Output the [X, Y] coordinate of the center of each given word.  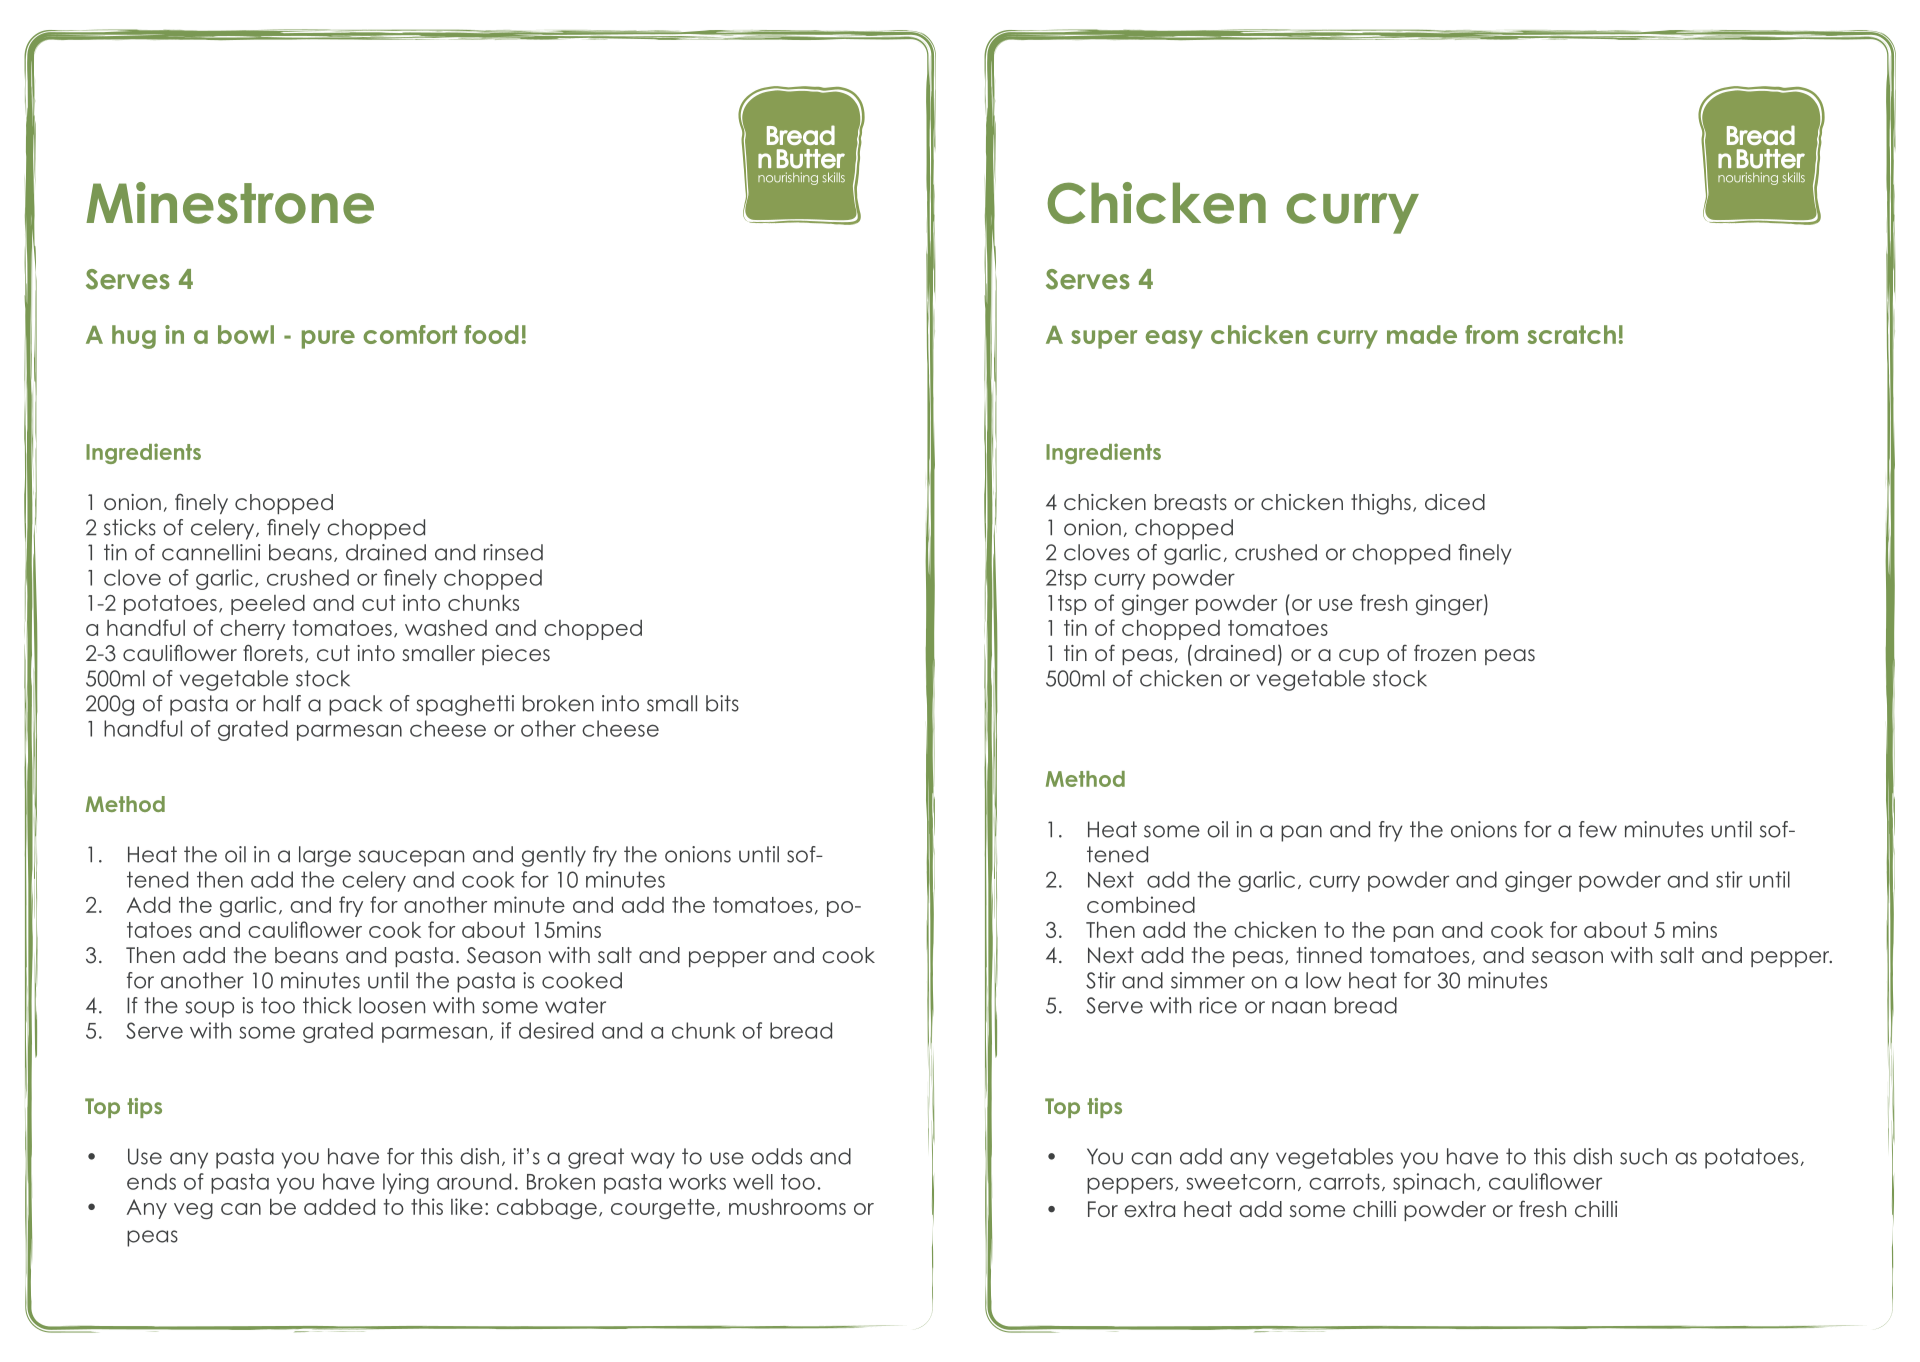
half [282, 703]
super [1104, 339]
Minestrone [230, 203]
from [1491, 334]
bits [722, 703]
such [1643, 1156]
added [339, 1207]
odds [777, 1156]
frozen [1445, 653]
